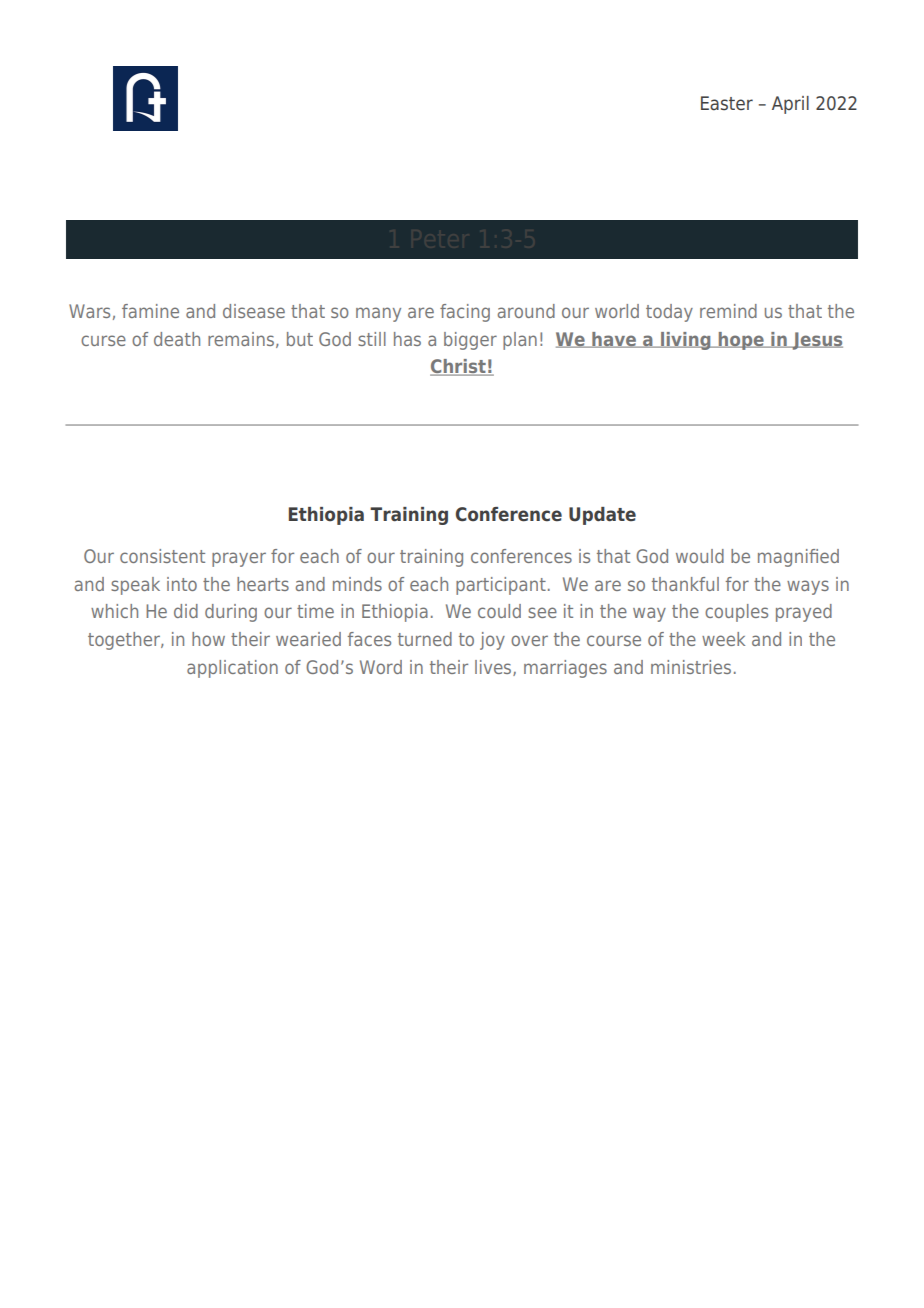  I want to click on famine, so click(150, 311).
